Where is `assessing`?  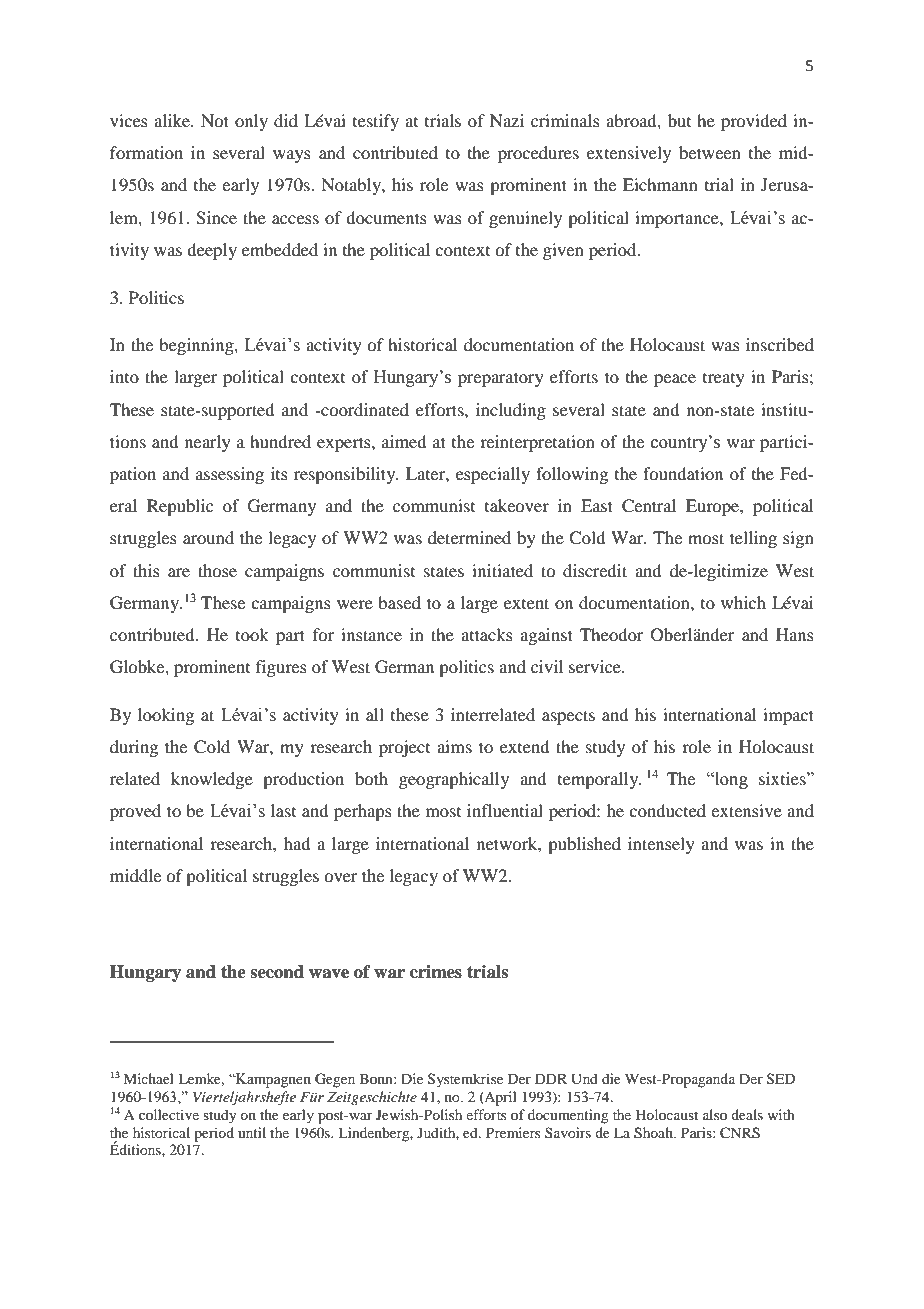 assessing is located at coordinates (230, 475).
